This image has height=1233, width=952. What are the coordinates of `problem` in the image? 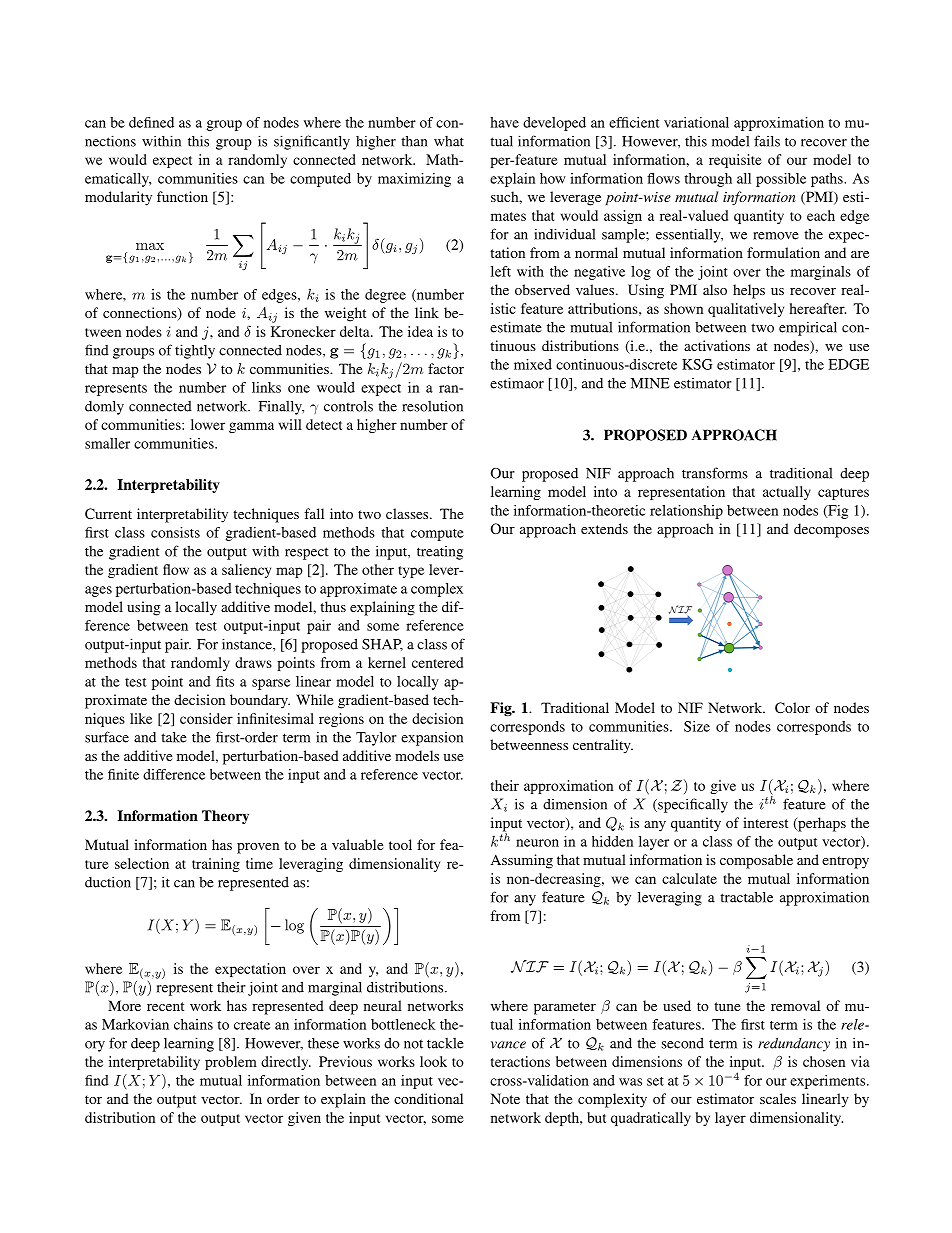 It's located at (231, 1063).
